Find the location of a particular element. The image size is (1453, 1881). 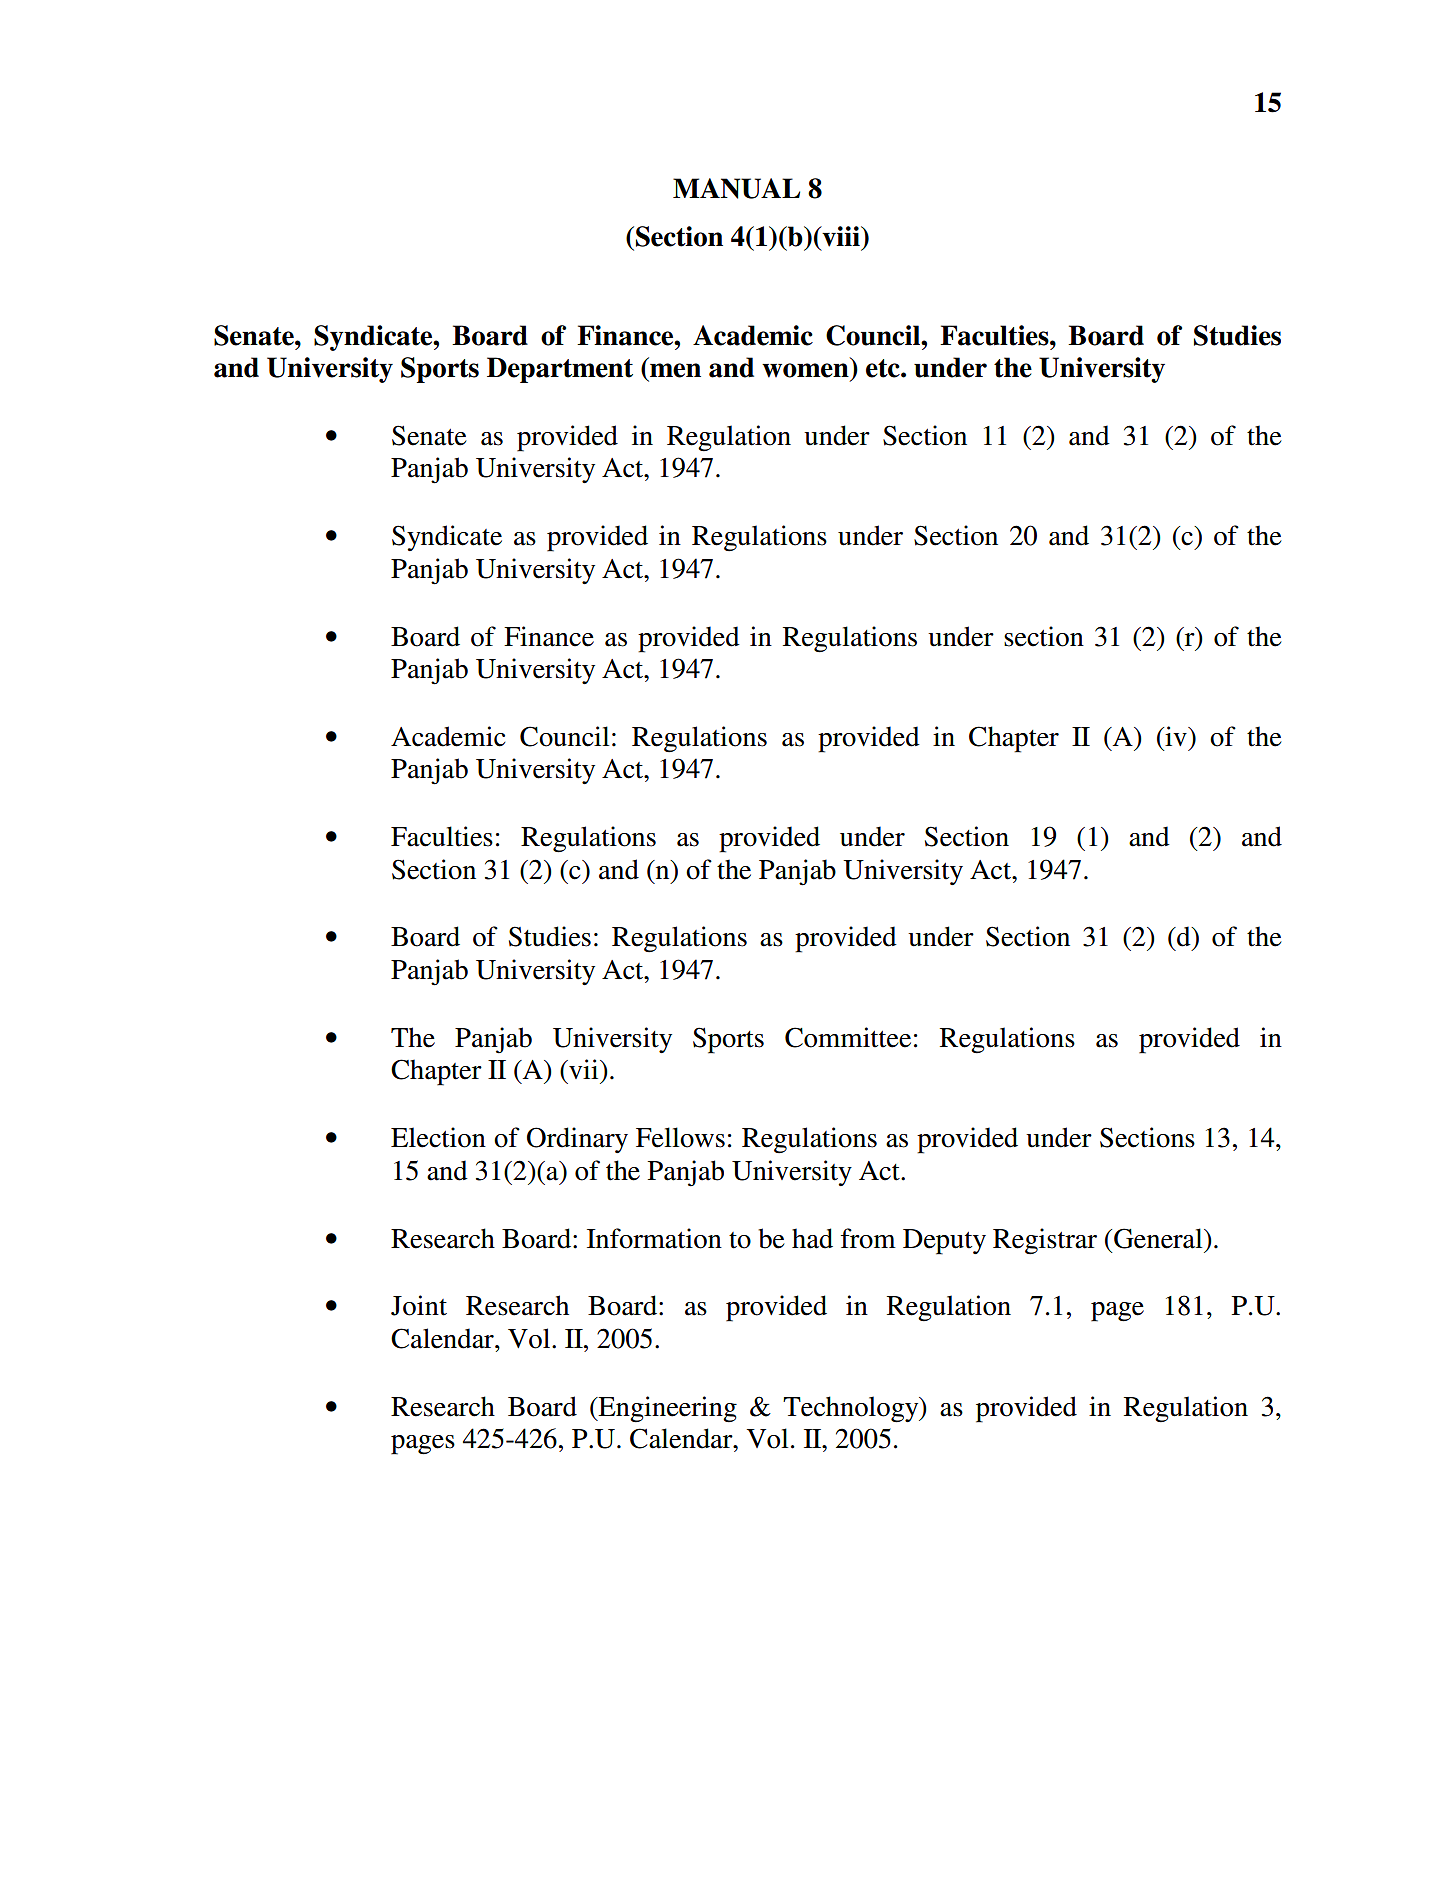

Technology is located at coordinates (852, 1409).
